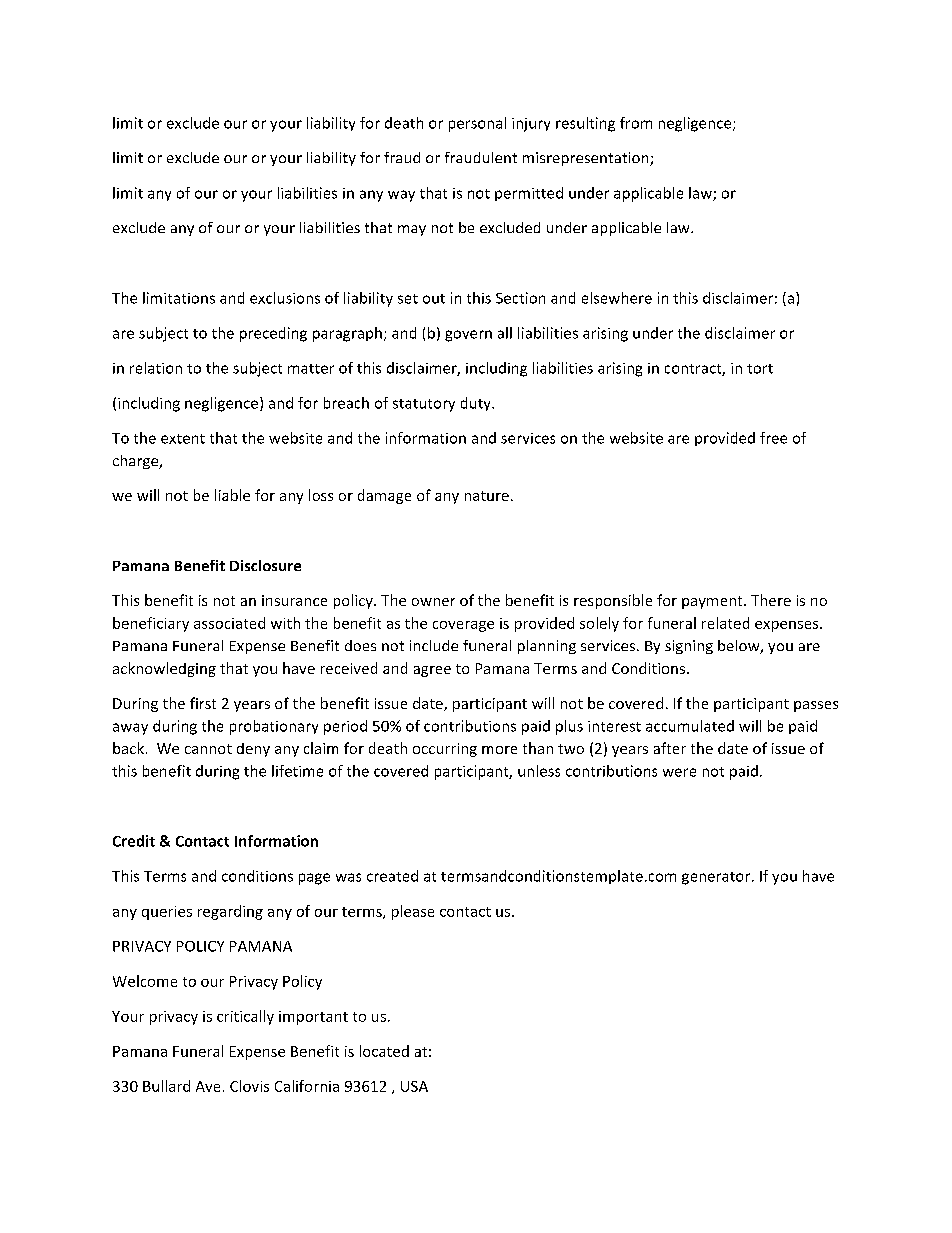 The height and width of the image is (1233, 952). What do you see at coordinates (773, 438) in the image?
I see `free` at bounding box center [773, 438].
